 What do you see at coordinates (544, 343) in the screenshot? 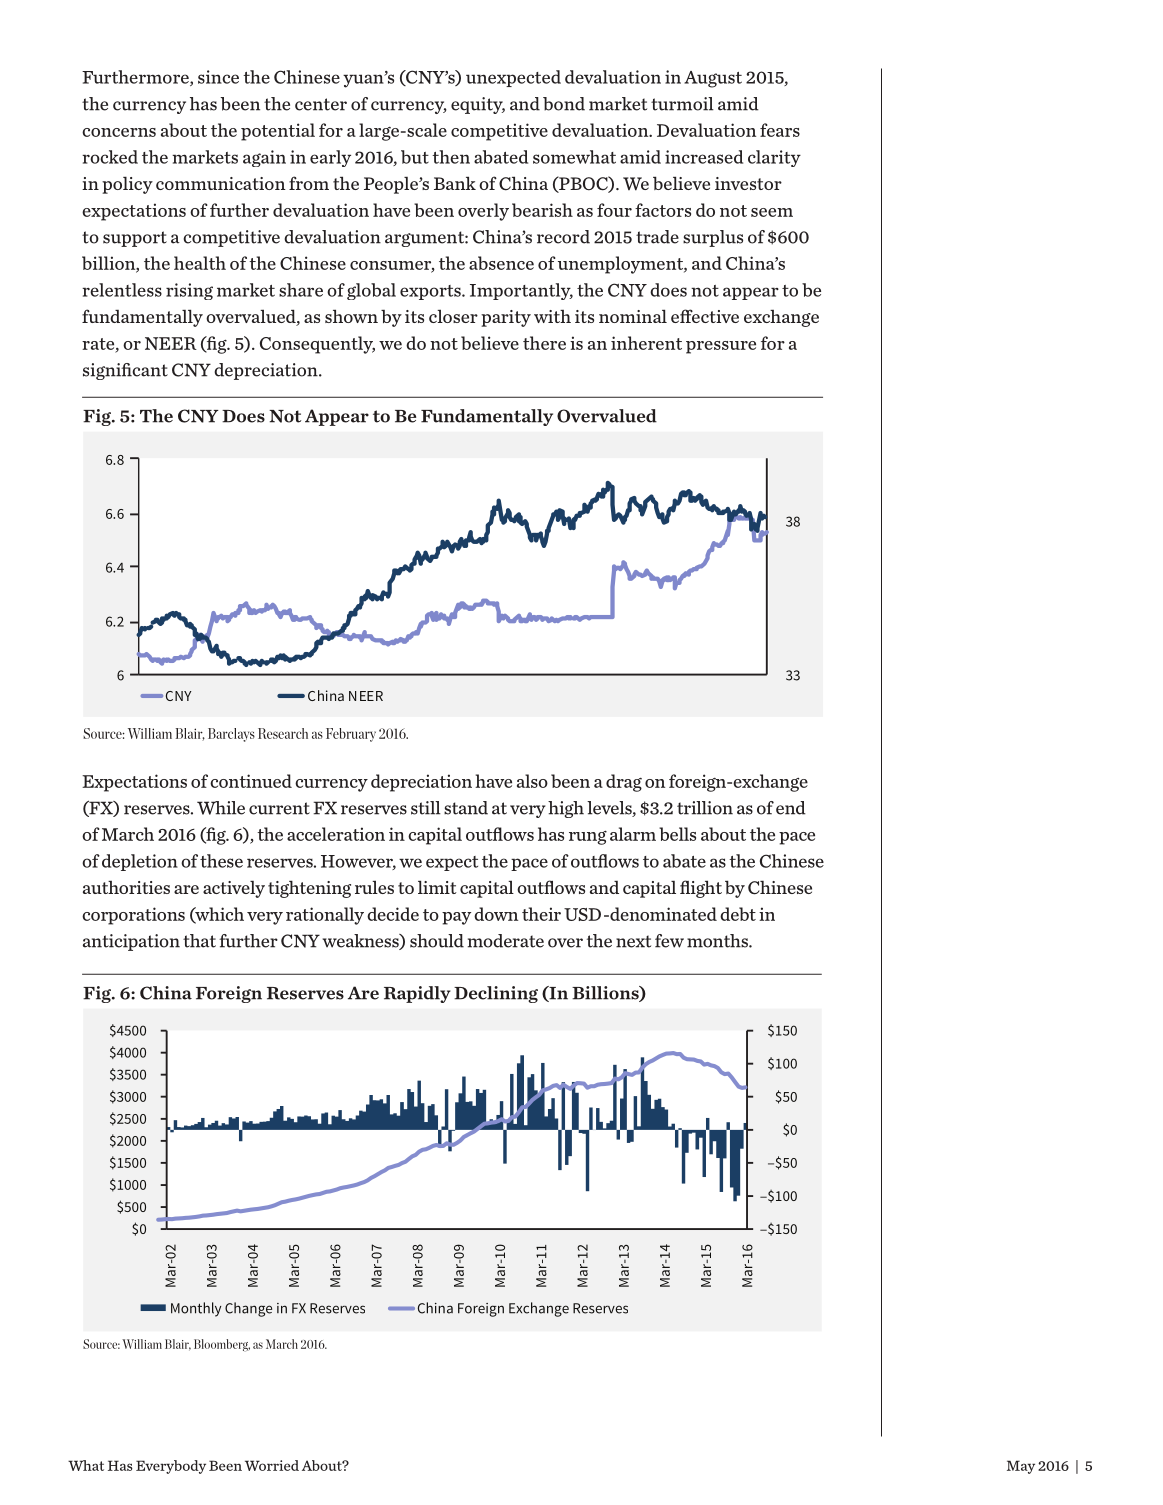
I see `there` at bounding box center [544, 343].
